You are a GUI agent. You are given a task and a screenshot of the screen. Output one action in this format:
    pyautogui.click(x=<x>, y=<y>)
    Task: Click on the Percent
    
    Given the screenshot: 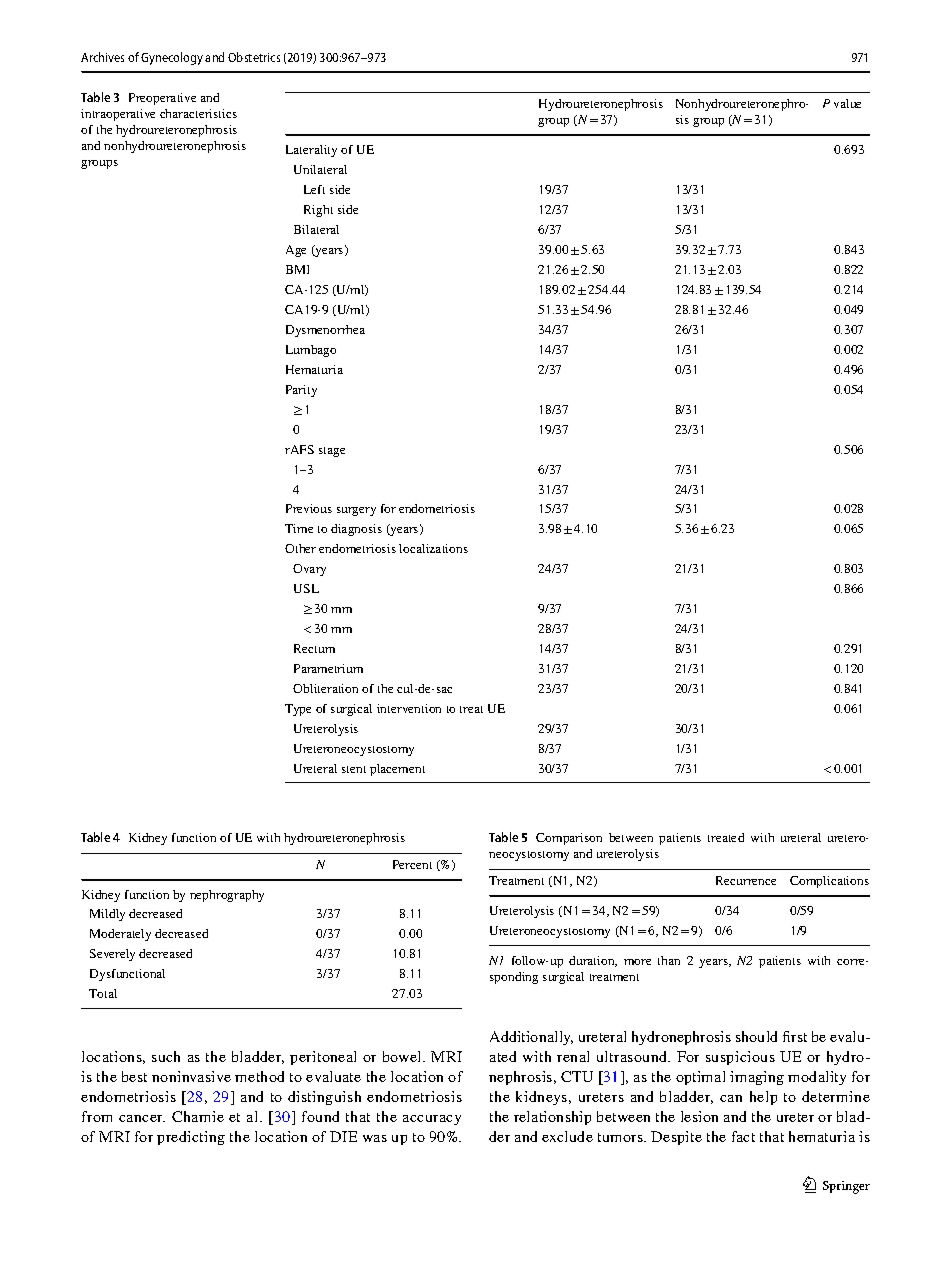 What is the action you would take?
    pyautogui.click(x=412, y=864)
